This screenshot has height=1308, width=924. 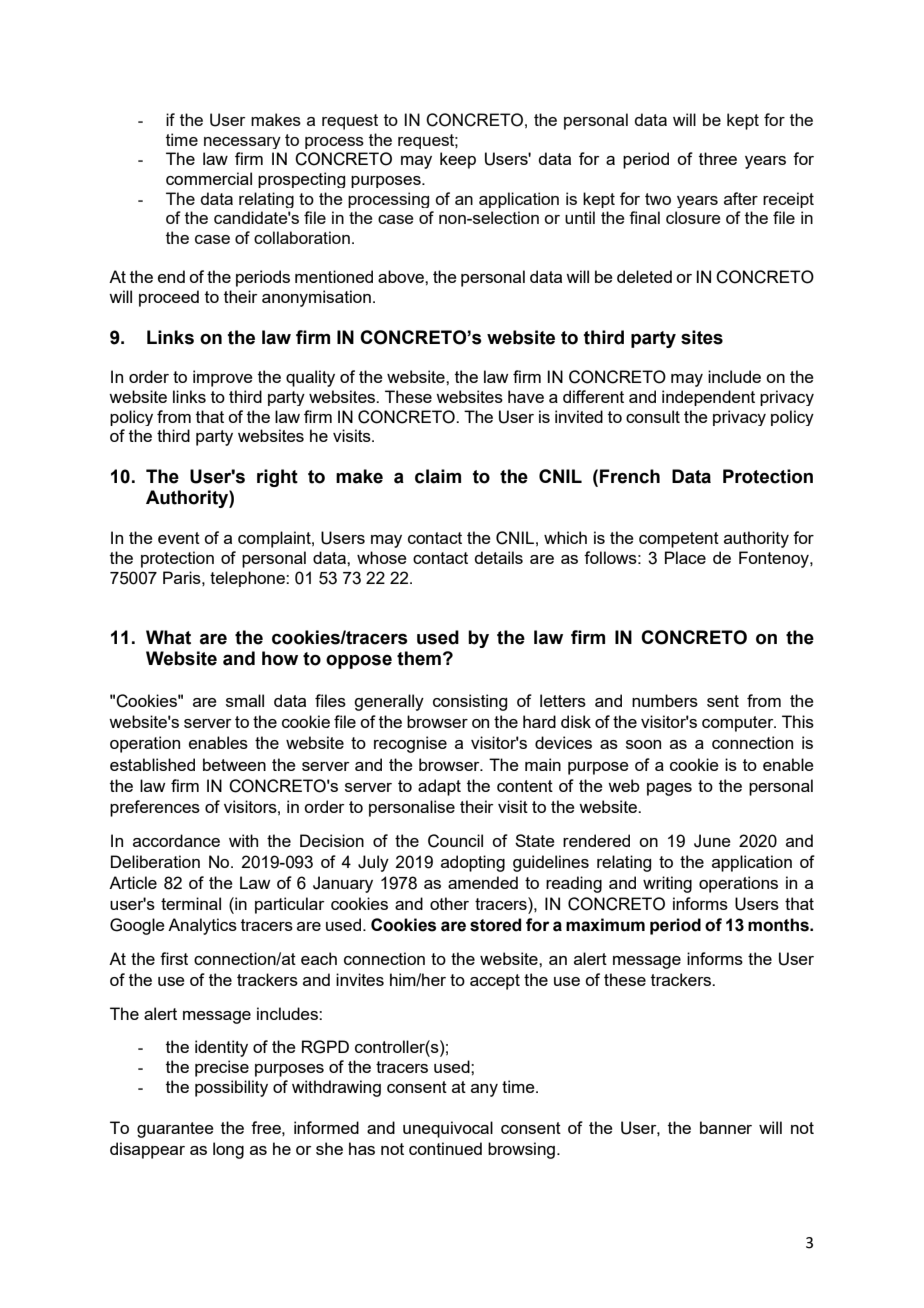 I want to click on commercial, so click(x=209, y=178).
